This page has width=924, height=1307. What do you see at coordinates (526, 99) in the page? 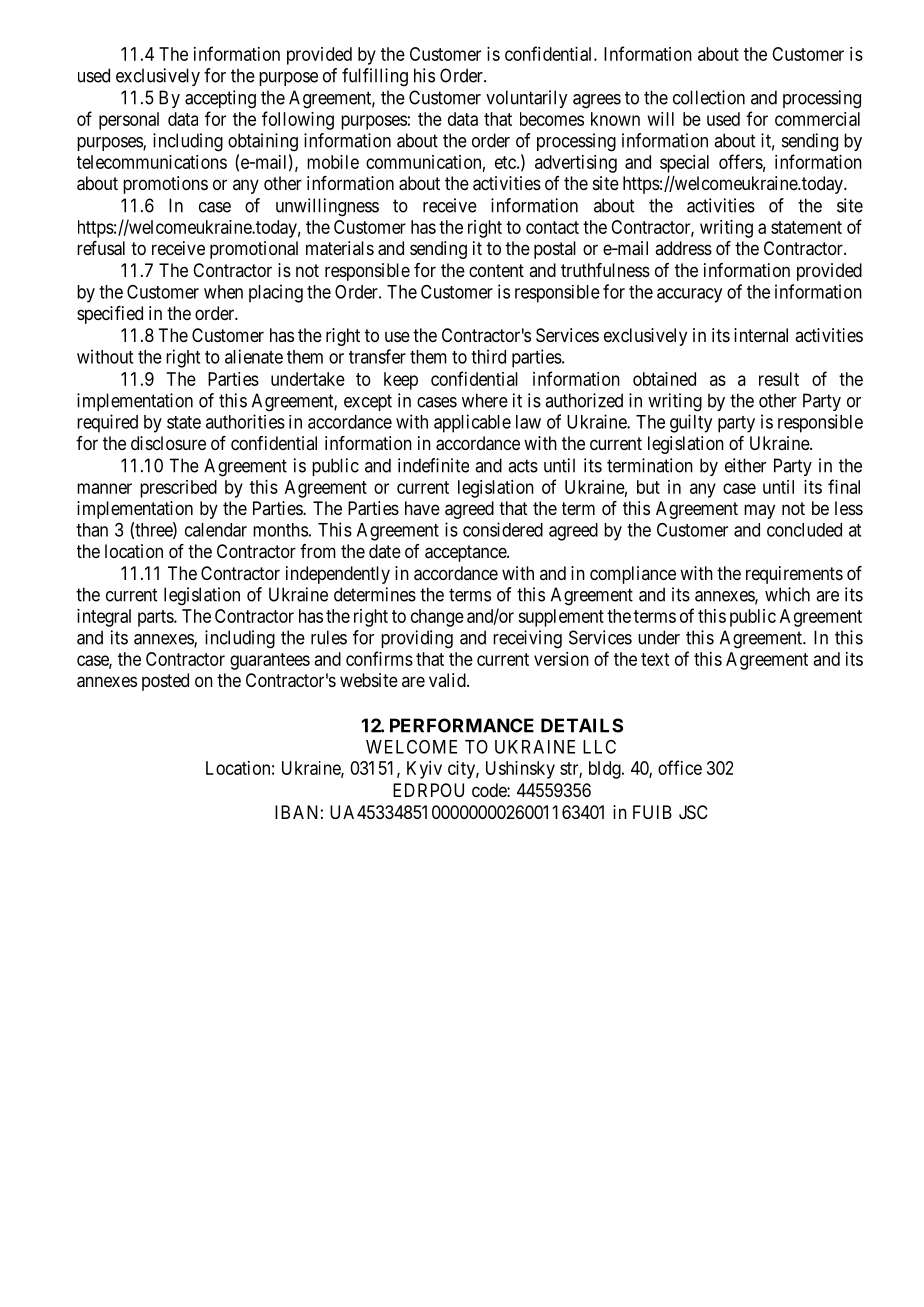
I see `voluntarily` at bounding box center [526, 99].
